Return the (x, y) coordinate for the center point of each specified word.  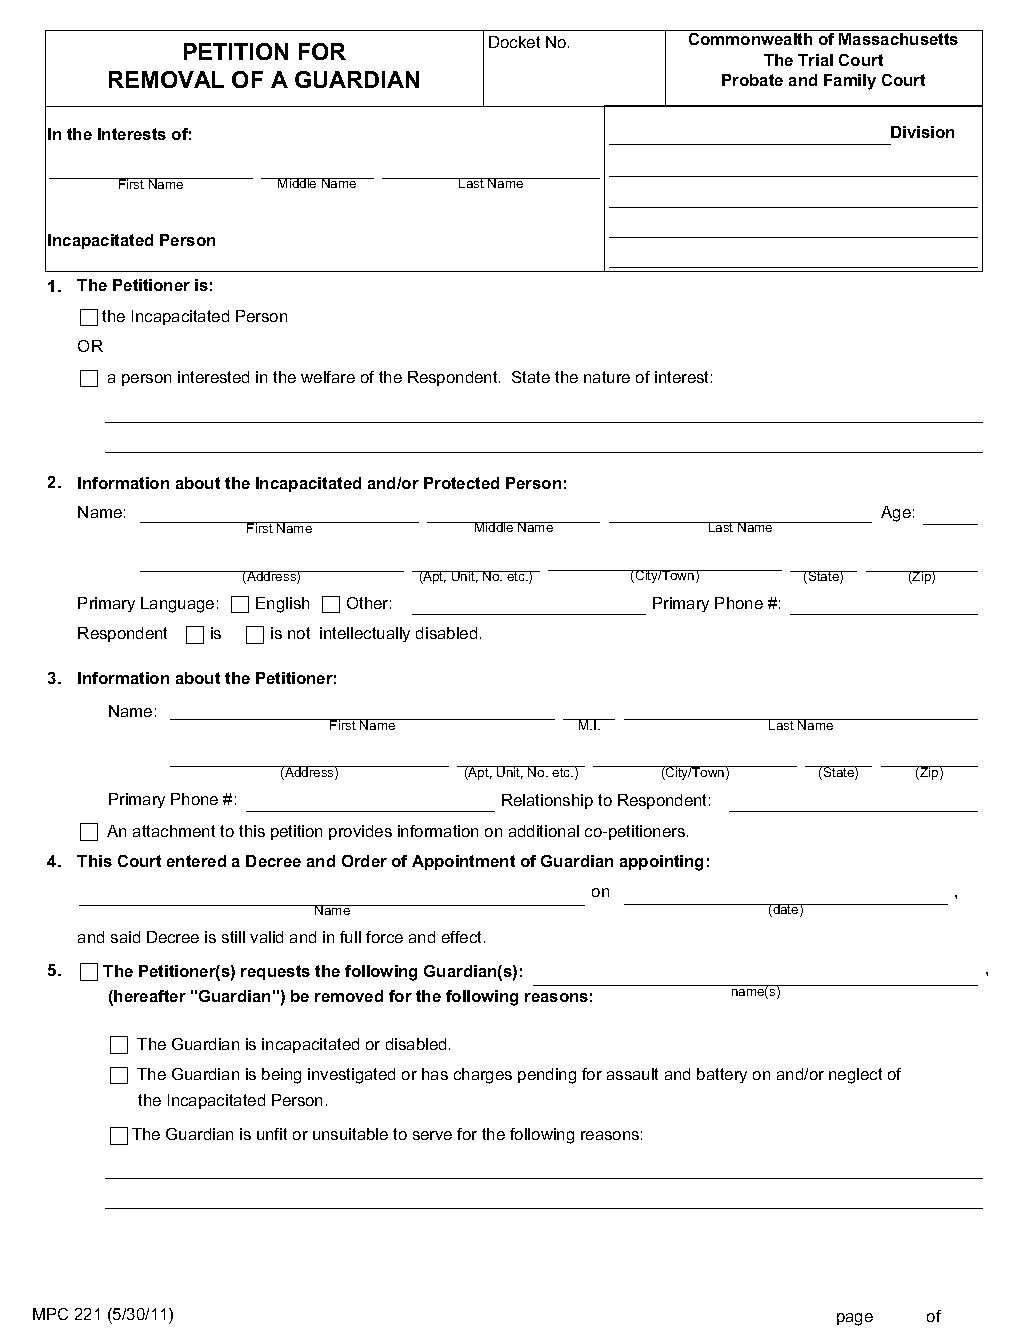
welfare (328, 377)
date (786, 910)
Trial (815, 60)
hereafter (150, 996)
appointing (661, 863)
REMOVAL (166, 79)
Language (177, 605)
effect (463, 937)
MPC (50, 1314)
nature (607, 377)
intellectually (365, 634)
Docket (514, 42)
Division (922, 132)
